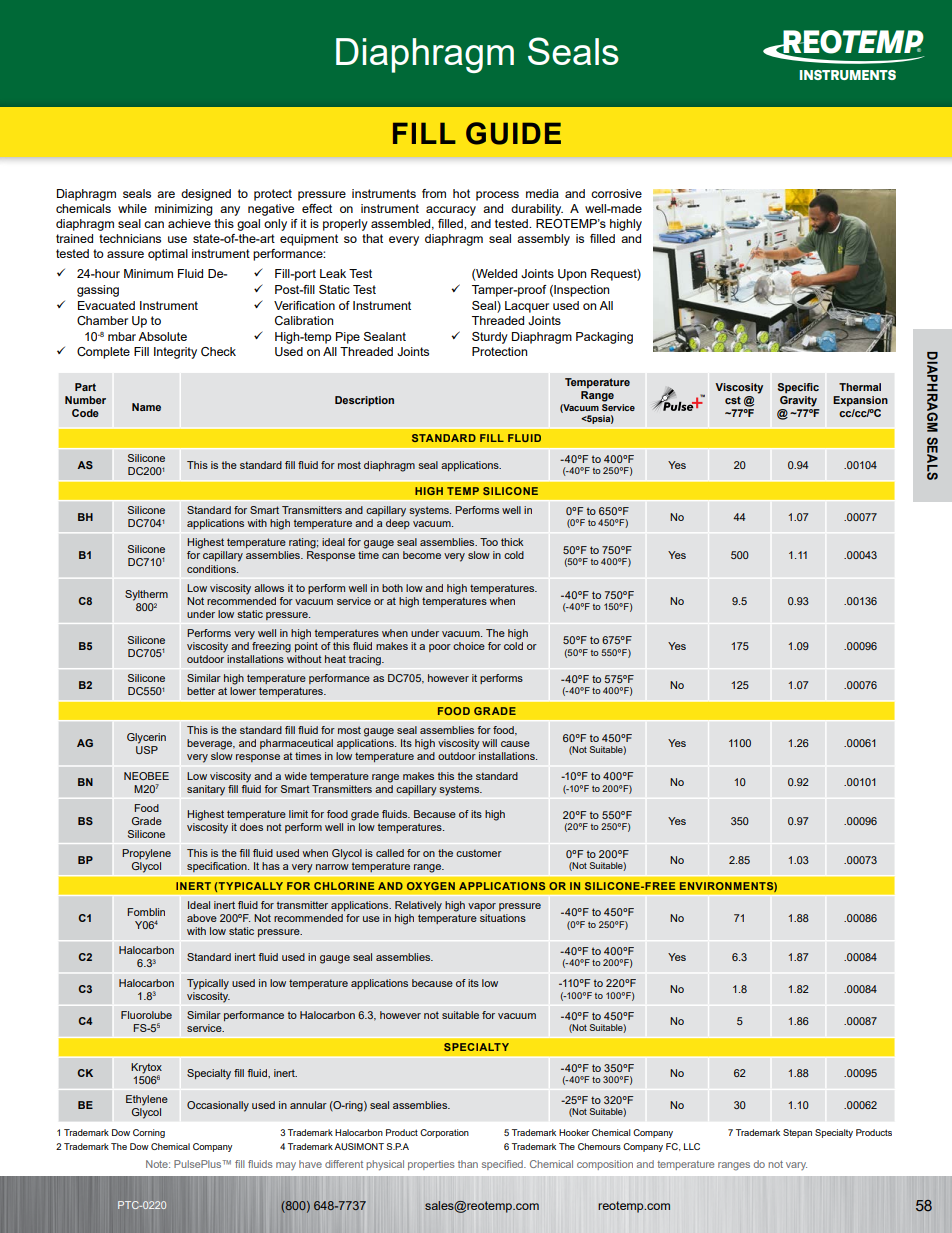 This page has width=952, height=1233. What do you see at coordinates (166, 194) in the page?
I see `are` at bounding box center [166, 194].
